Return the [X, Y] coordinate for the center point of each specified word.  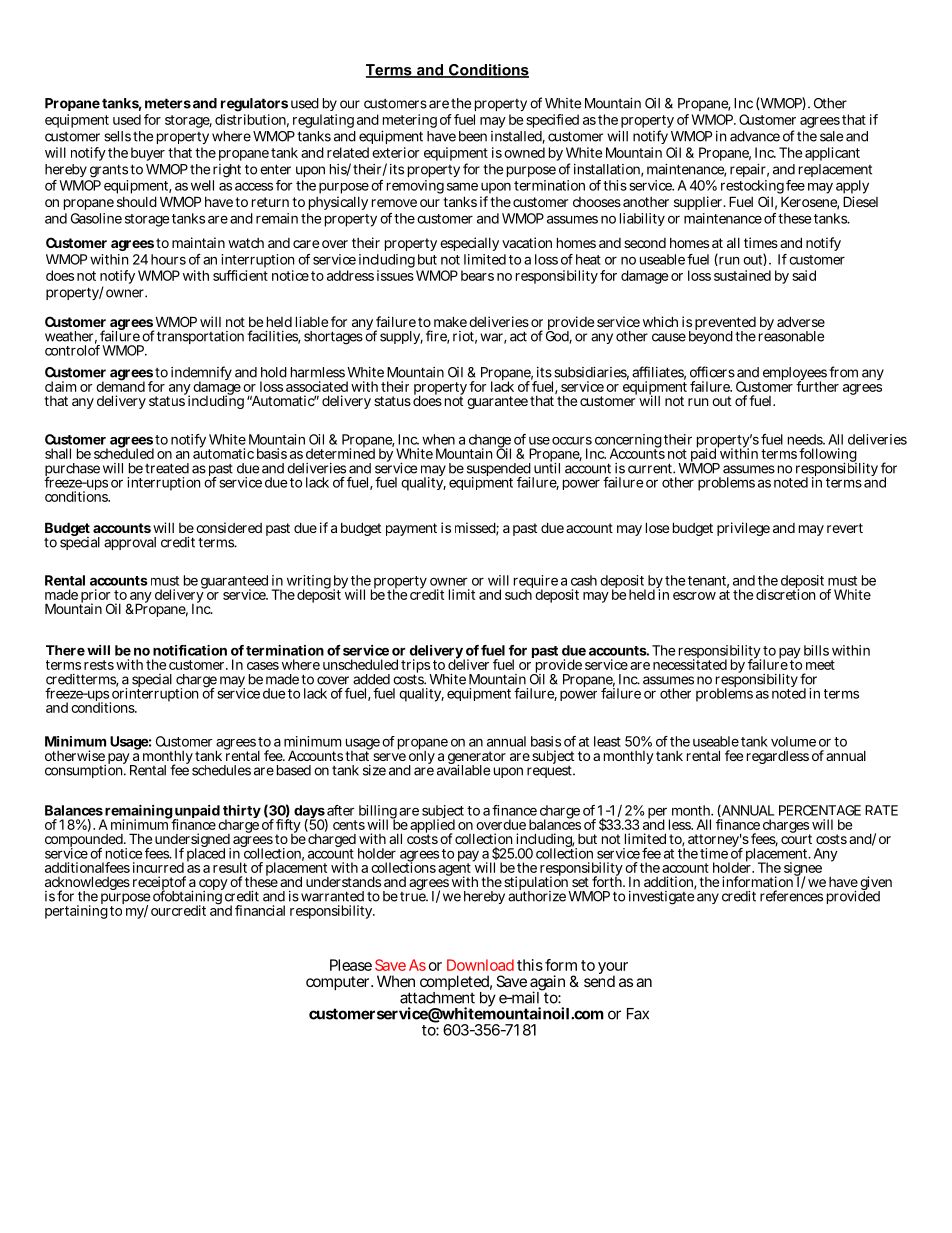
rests [99, 665]
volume [793, 741]
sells [117, 136]
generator [477, 759]
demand [120, 385]
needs [806, 439]
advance [755, 136]
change [490, 442]
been [473, 136]
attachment [437, 998]
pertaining [76, 911]
